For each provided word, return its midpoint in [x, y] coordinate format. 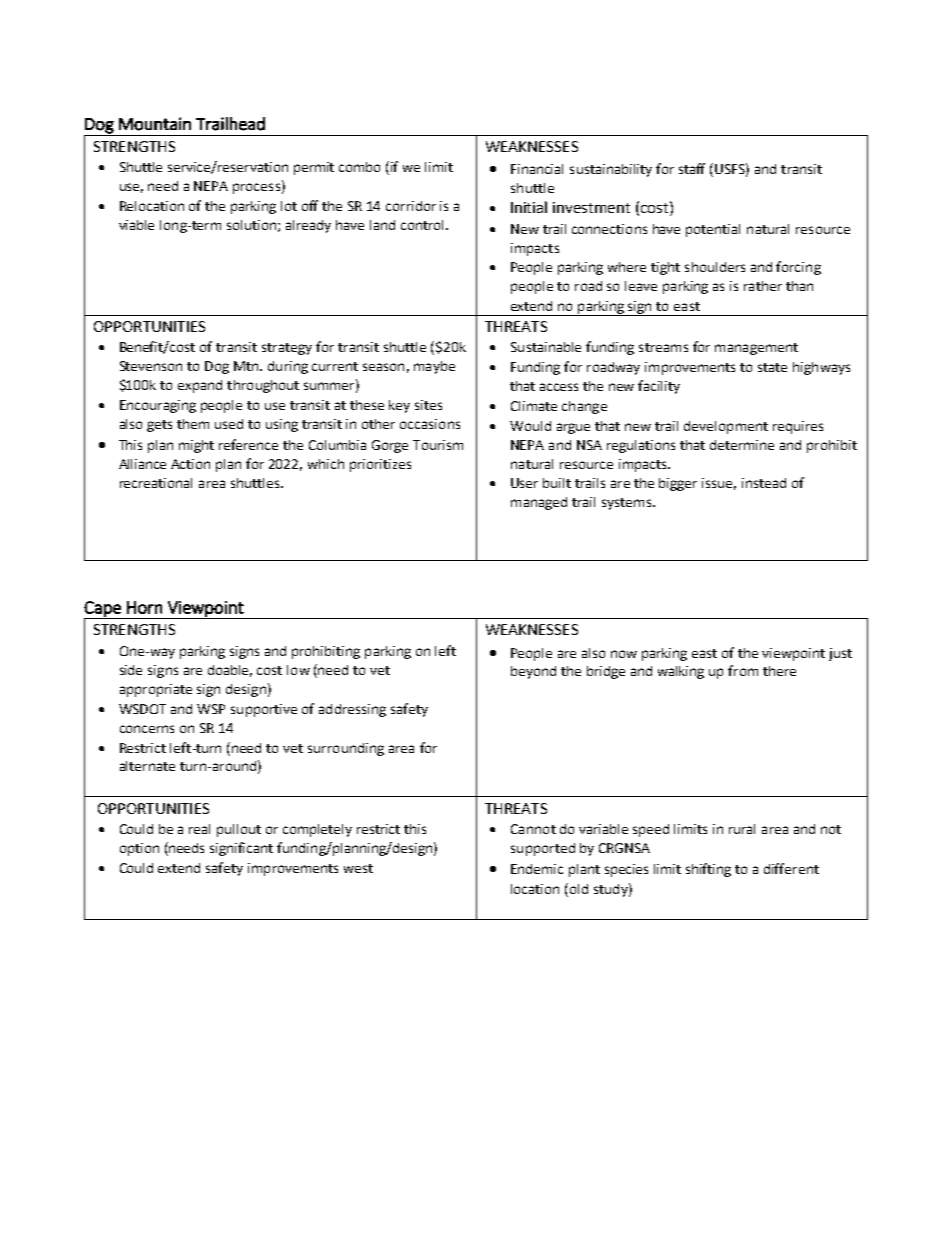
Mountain [155, 124]
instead [764, 483]
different [791, 868]
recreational [156, 483]
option [139, 849]
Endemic [537, 869]
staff [692, 168]
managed [539, 503]
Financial [537, 169]
